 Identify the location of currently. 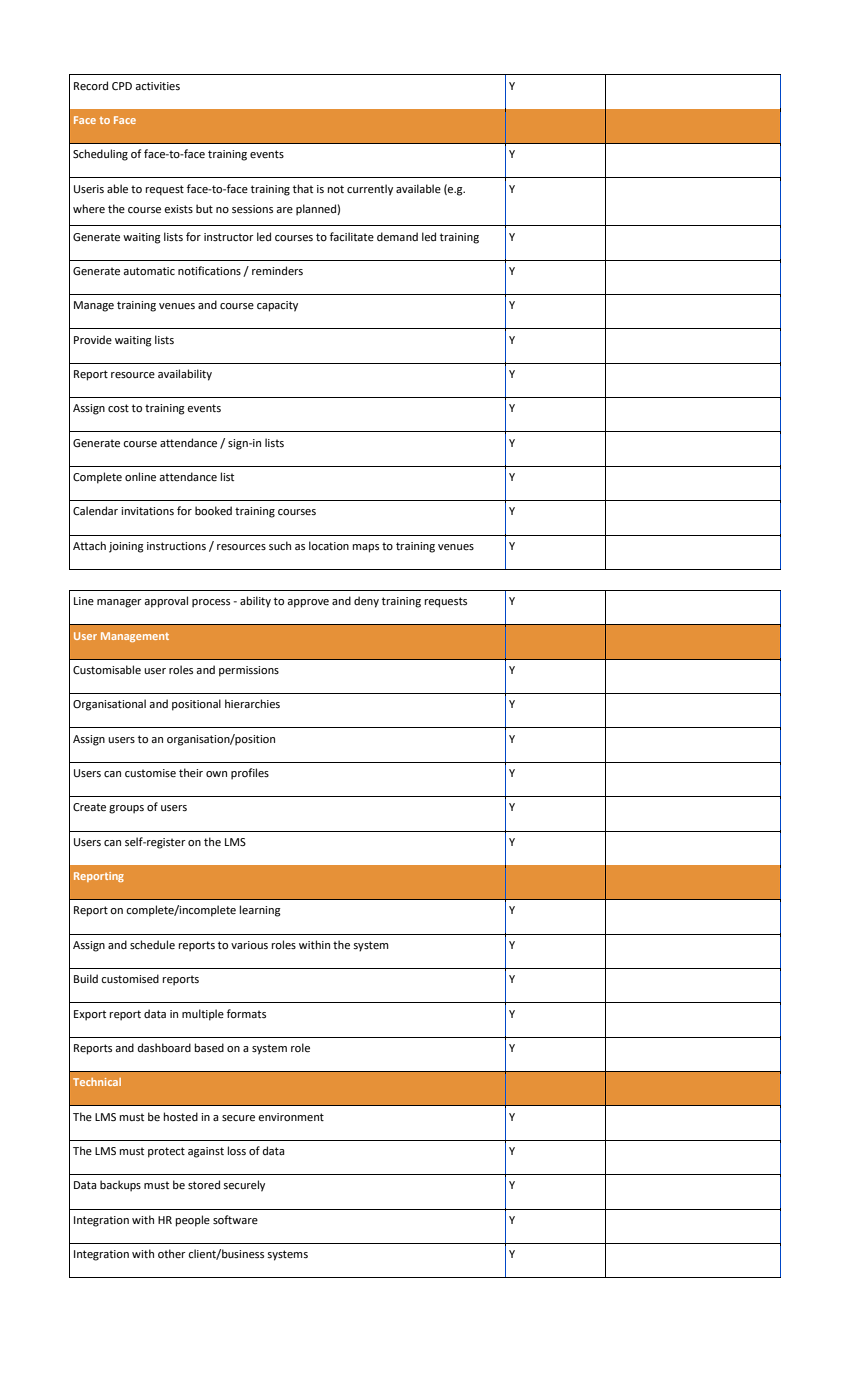
(370, 190).
